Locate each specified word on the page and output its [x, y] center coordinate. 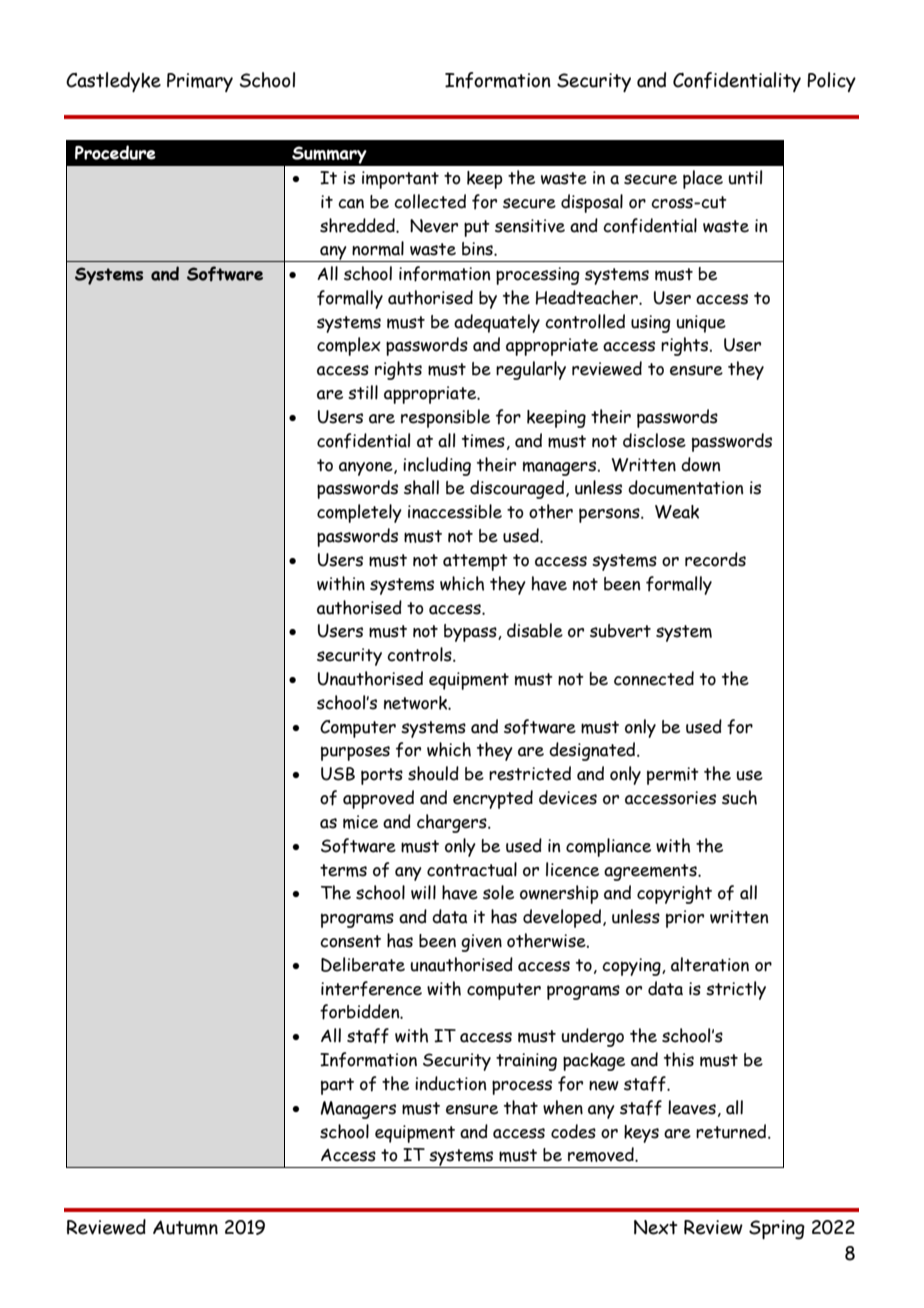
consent [350, 941]
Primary [200, 82]
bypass [471, 633]
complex [349, 346]
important [400, 180]
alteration [710, 964]
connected [654, 678]
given [481, 943]
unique [701, 324]
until [745, 177]
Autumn [185, 1227]
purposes [355, 753]
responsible [445, 418]
